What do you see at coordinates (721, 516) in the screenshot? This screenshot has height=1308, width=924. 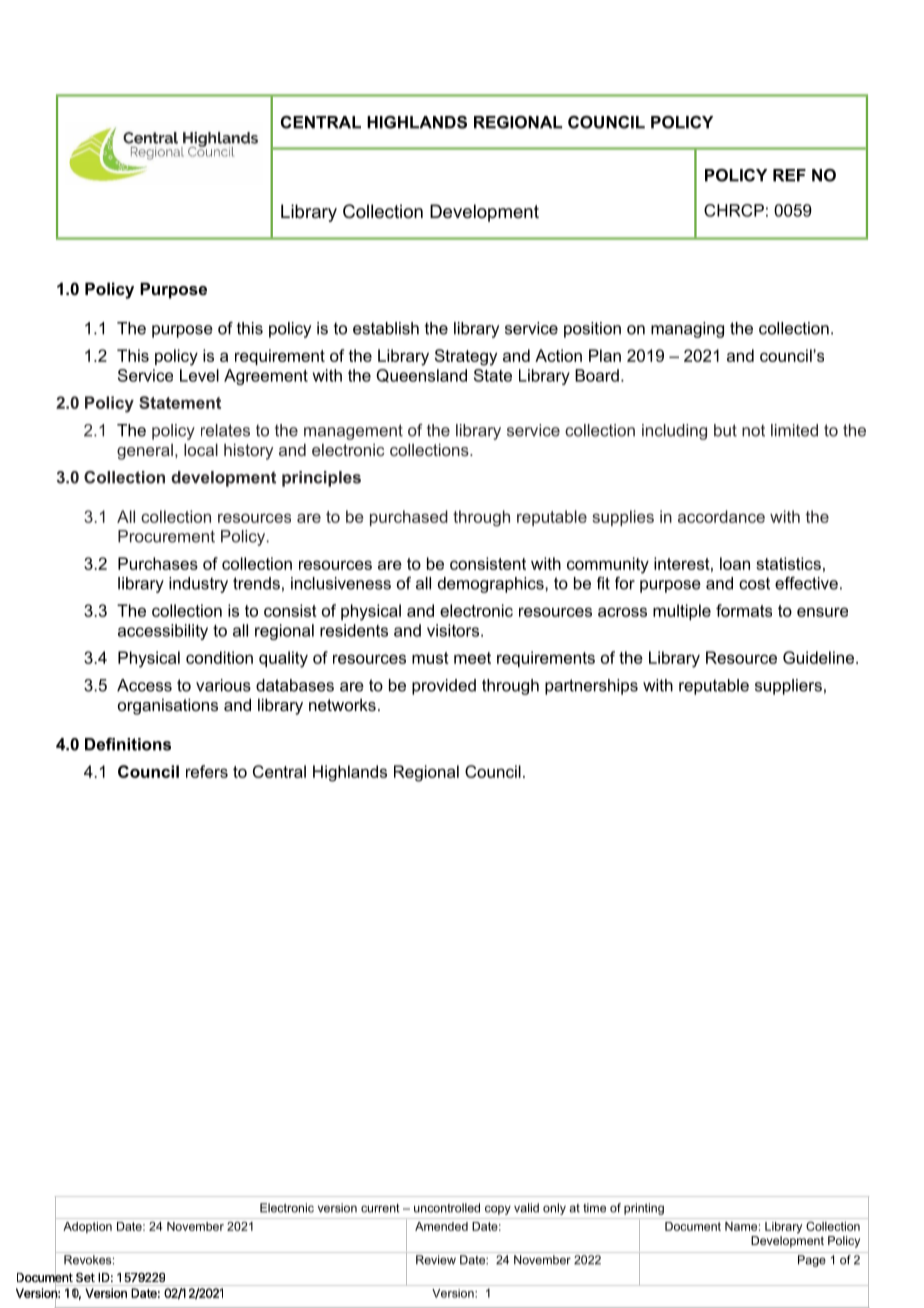 I see `accordance` at bounding box center [721, 516].
